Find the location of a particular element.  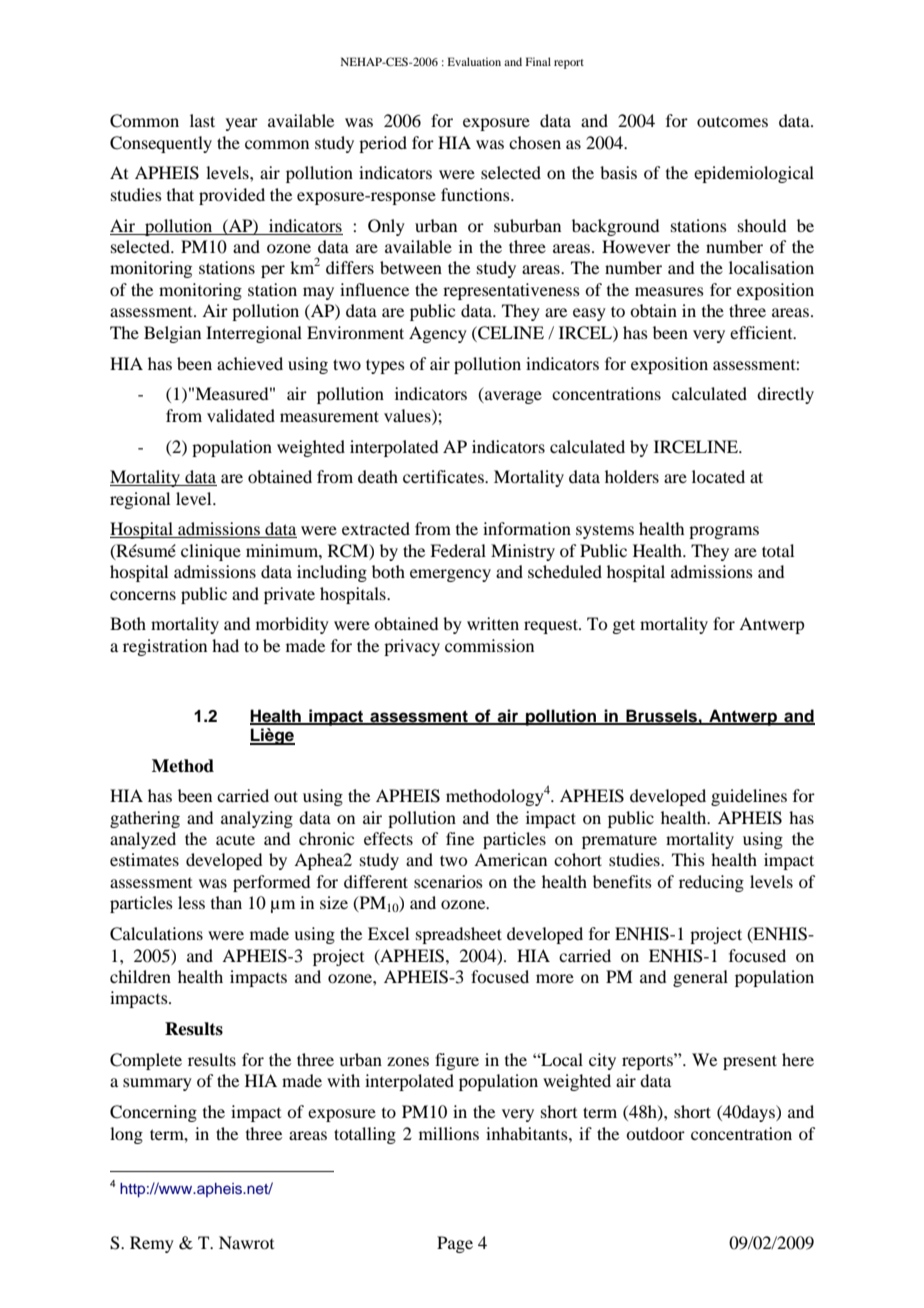

commission is located at coordinates (489, 645).
